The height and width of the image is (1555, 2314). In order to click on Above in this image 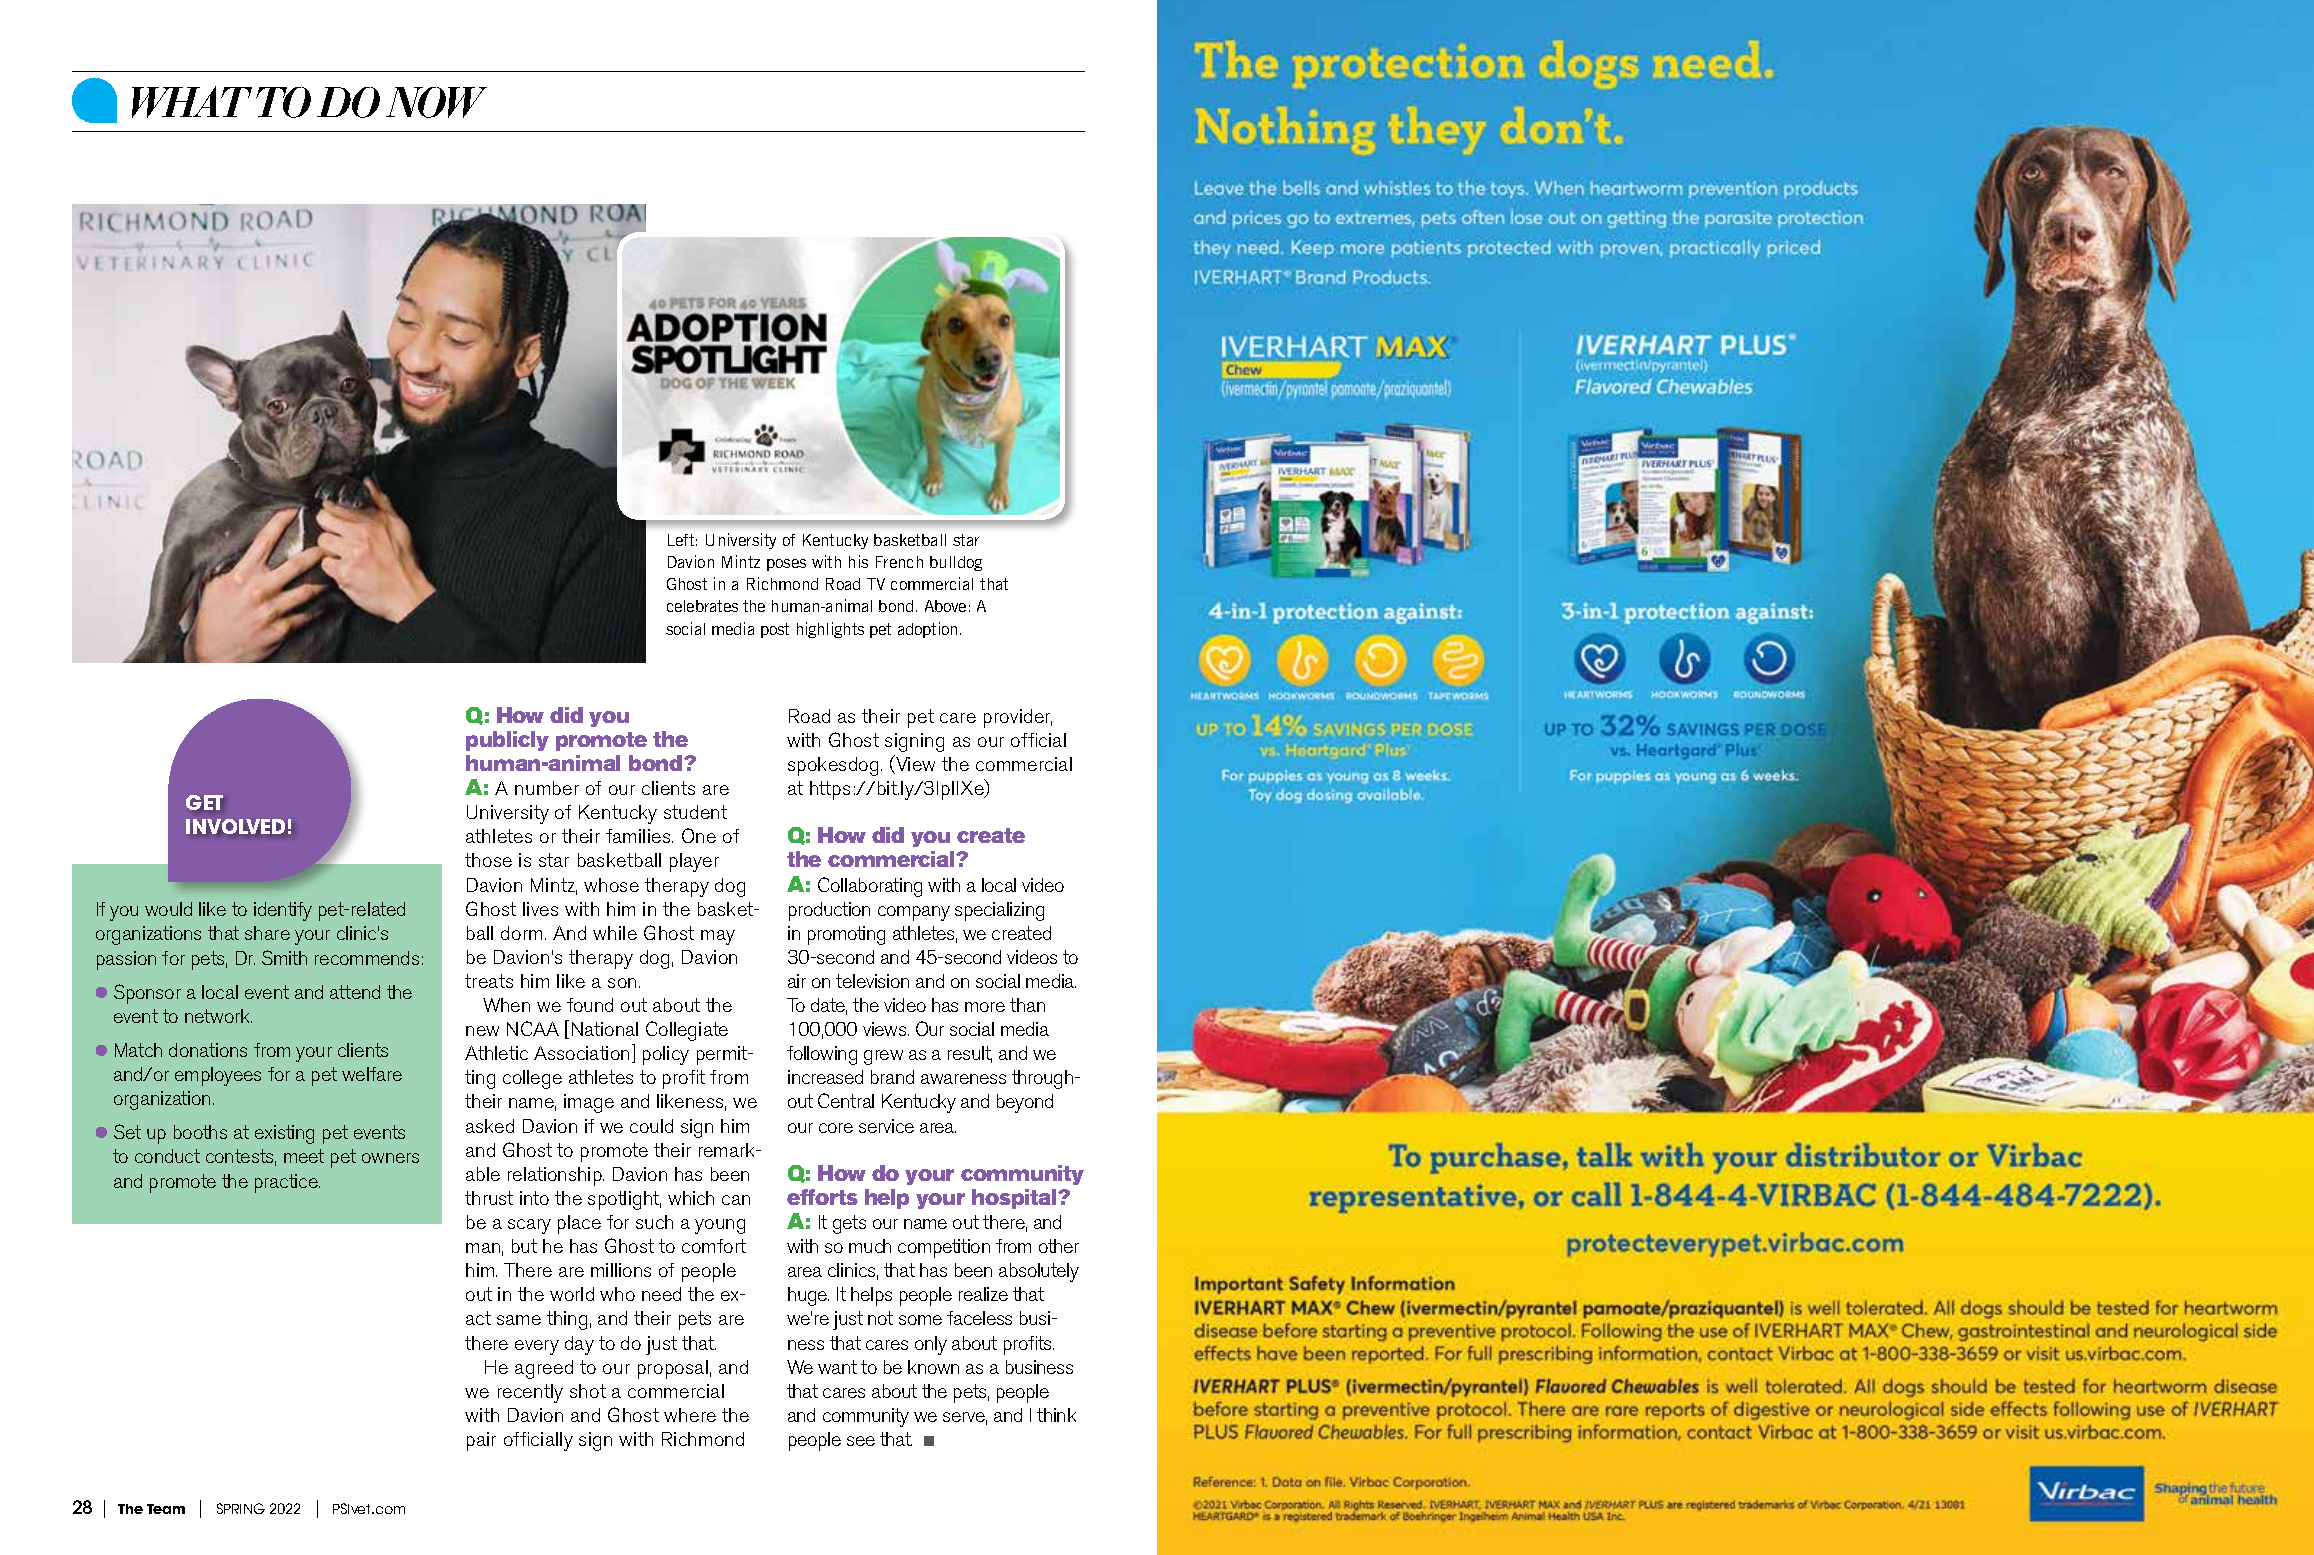, I will do `click(945, 606)`.
